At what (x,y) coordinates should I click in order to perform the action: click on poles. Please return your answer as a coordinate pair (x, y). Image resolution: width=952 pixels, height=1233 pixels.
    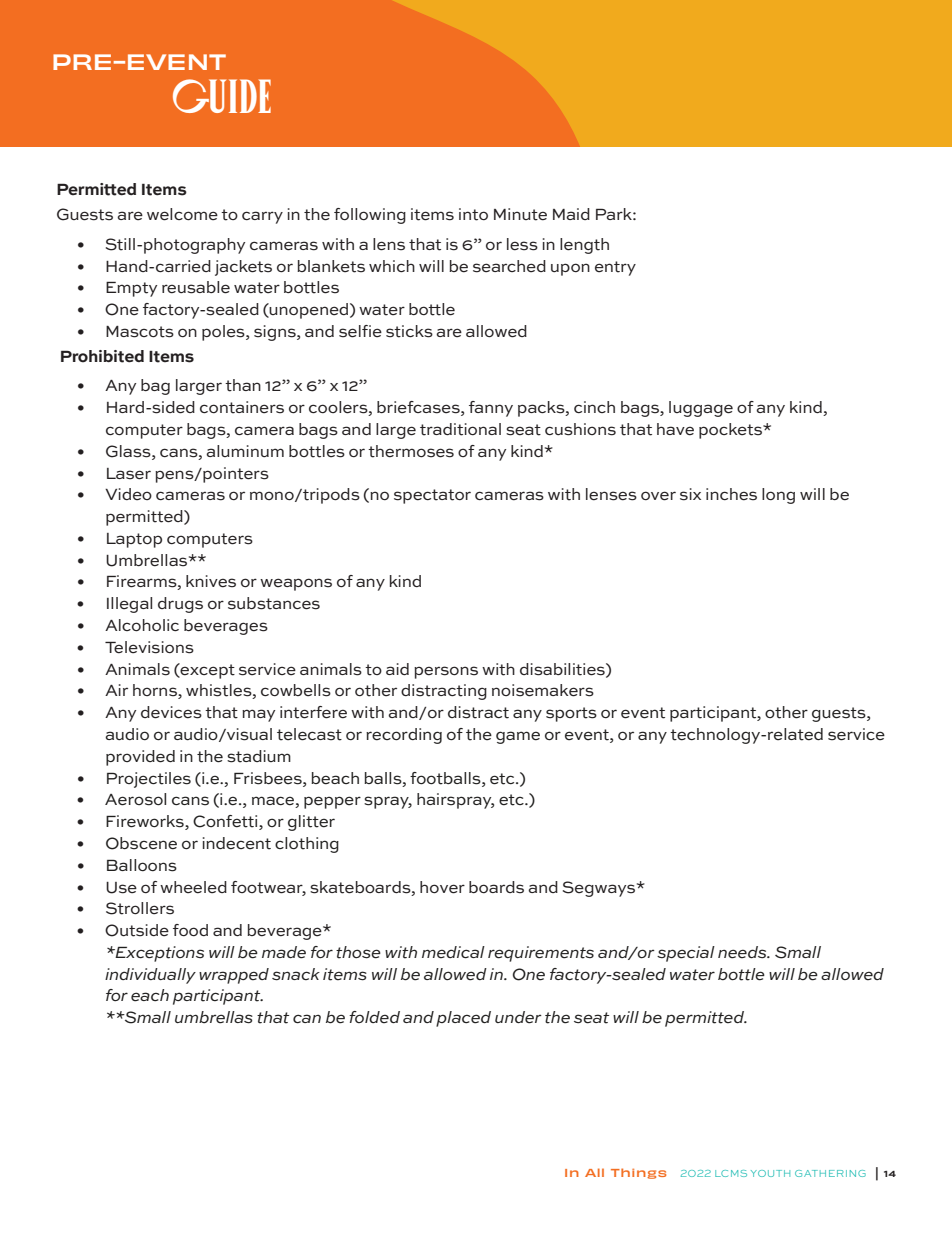
    Looking at the image, I should click on (224, 333).
